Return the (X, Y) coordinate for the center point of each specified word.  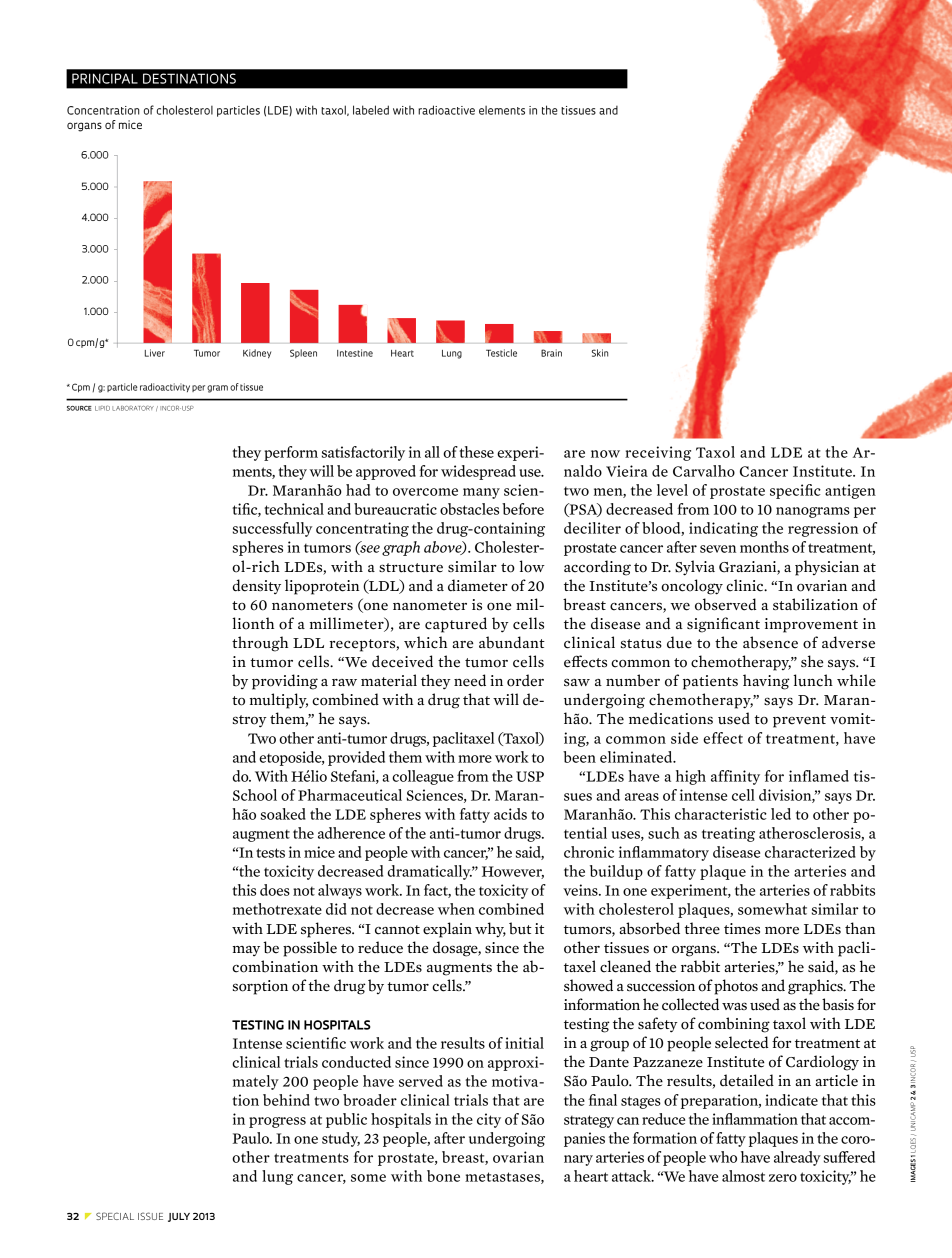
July (179, 1217)
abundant (512, 642)
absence (770, 642)
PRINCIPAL (105, 78)
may (246, 951)
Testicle (501, 353)
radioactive (446, 110)
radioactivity (165, 387)
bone (443, 1176)
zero (783, 1178)
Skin (600, 353)
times (742, 929)
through (260, 644)
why (490, 930)
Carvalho (704, 471)
